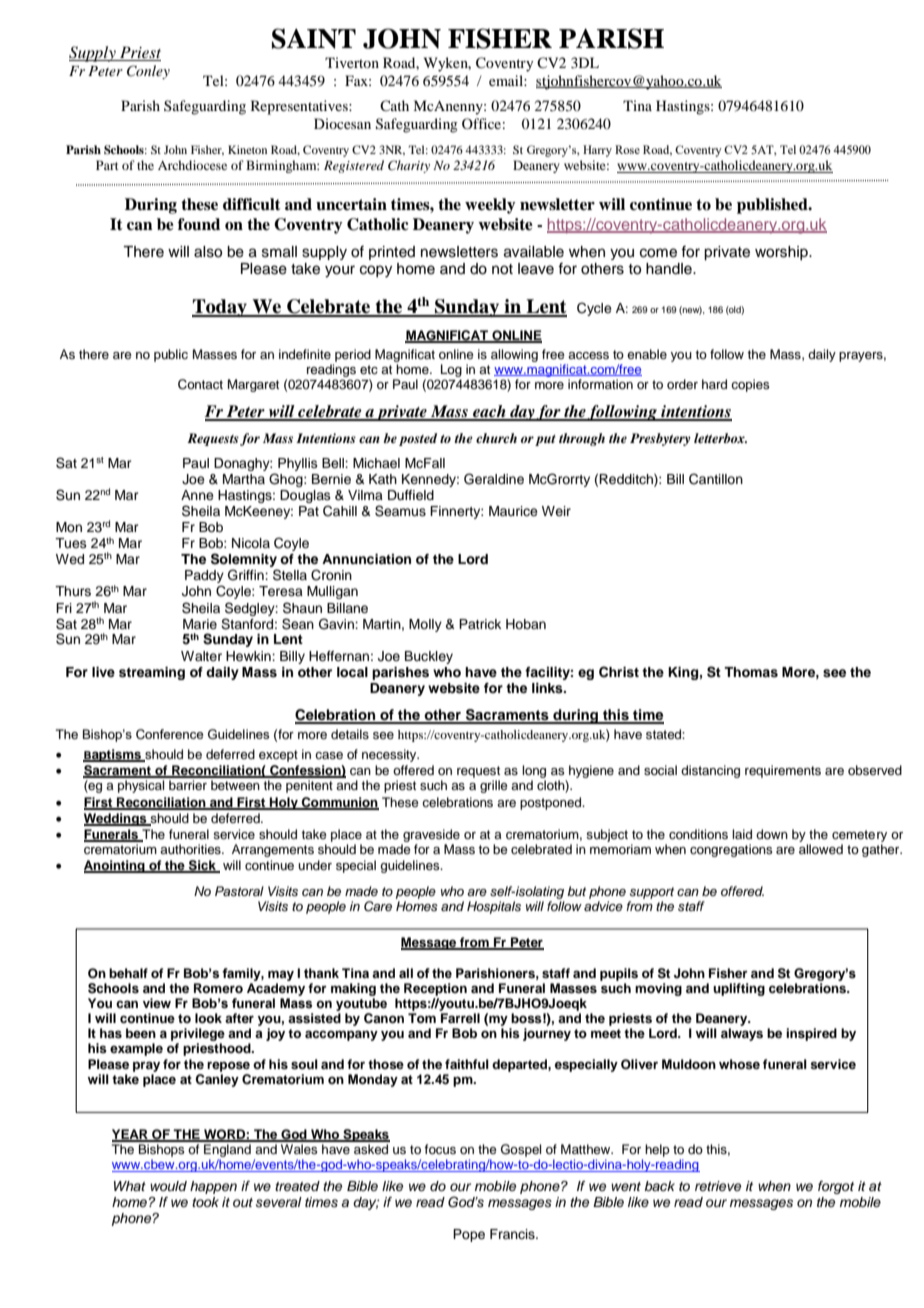  Describe the element at coordinates (197, 495) in the page. I see `Anne` at that location.
